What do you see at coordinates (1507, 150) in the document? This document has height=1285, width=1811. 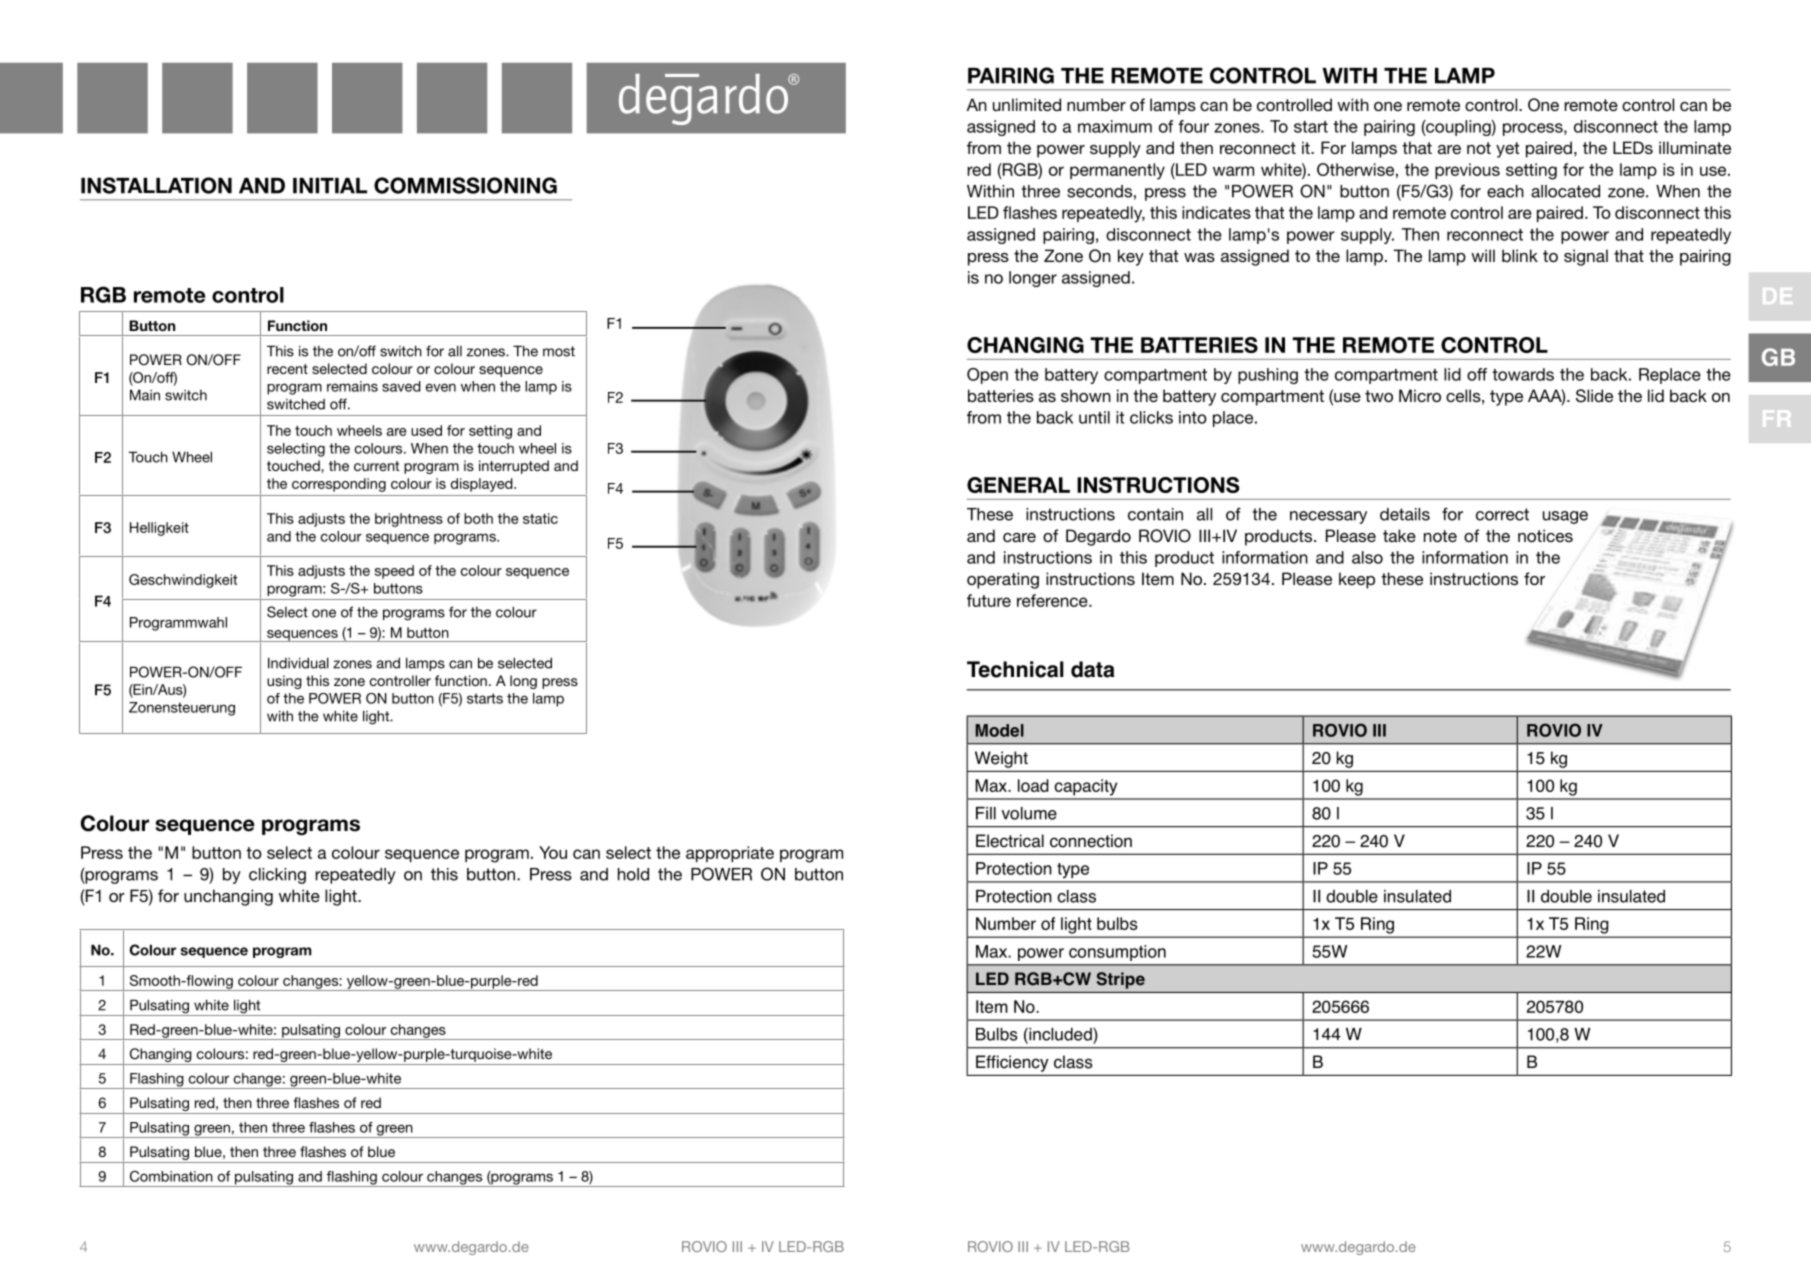 I see `yet` at bounding box center [1507, 150].
